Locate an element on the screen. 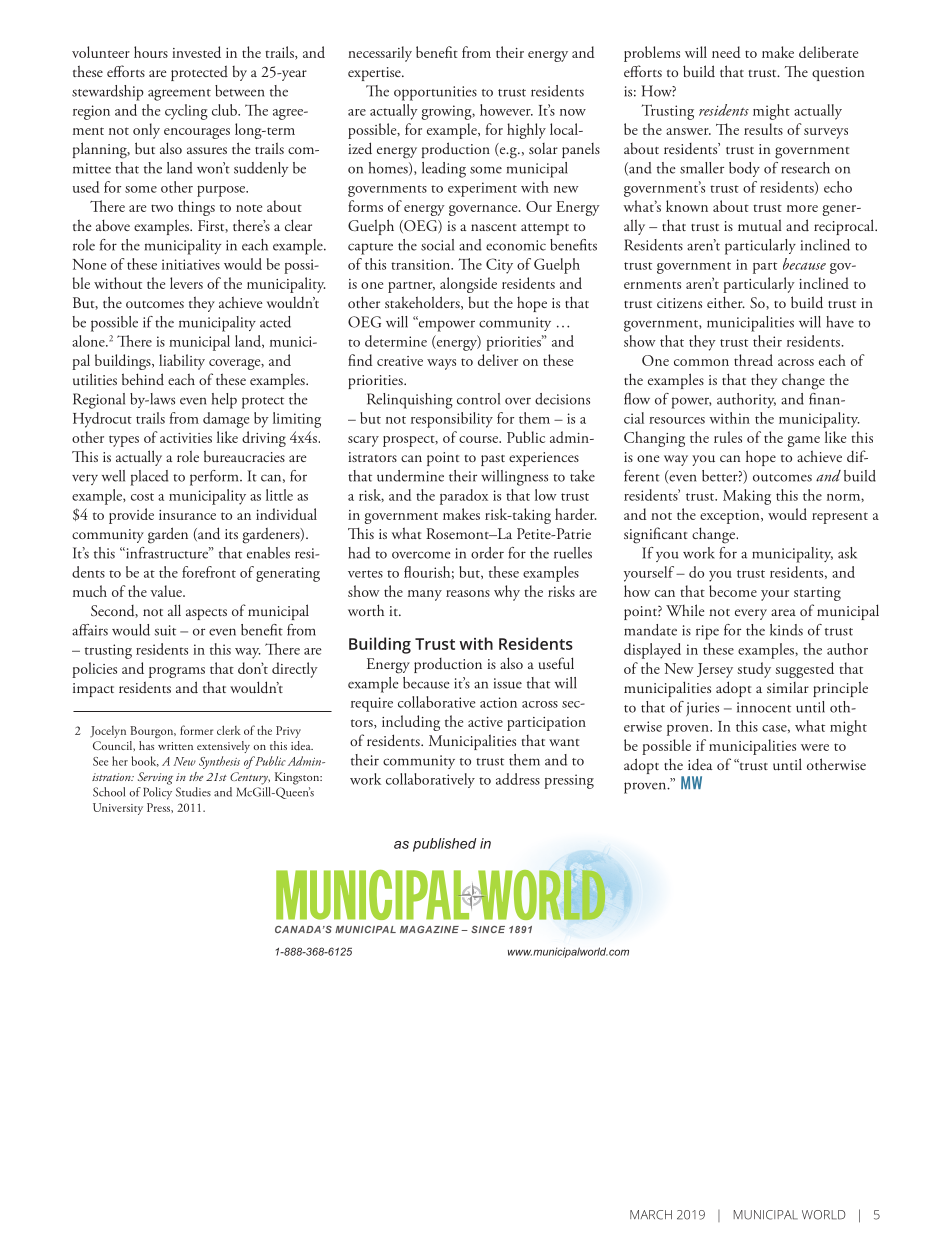 This screenshot has width=952, height=1256. were is located at coordinates (815, 747).
